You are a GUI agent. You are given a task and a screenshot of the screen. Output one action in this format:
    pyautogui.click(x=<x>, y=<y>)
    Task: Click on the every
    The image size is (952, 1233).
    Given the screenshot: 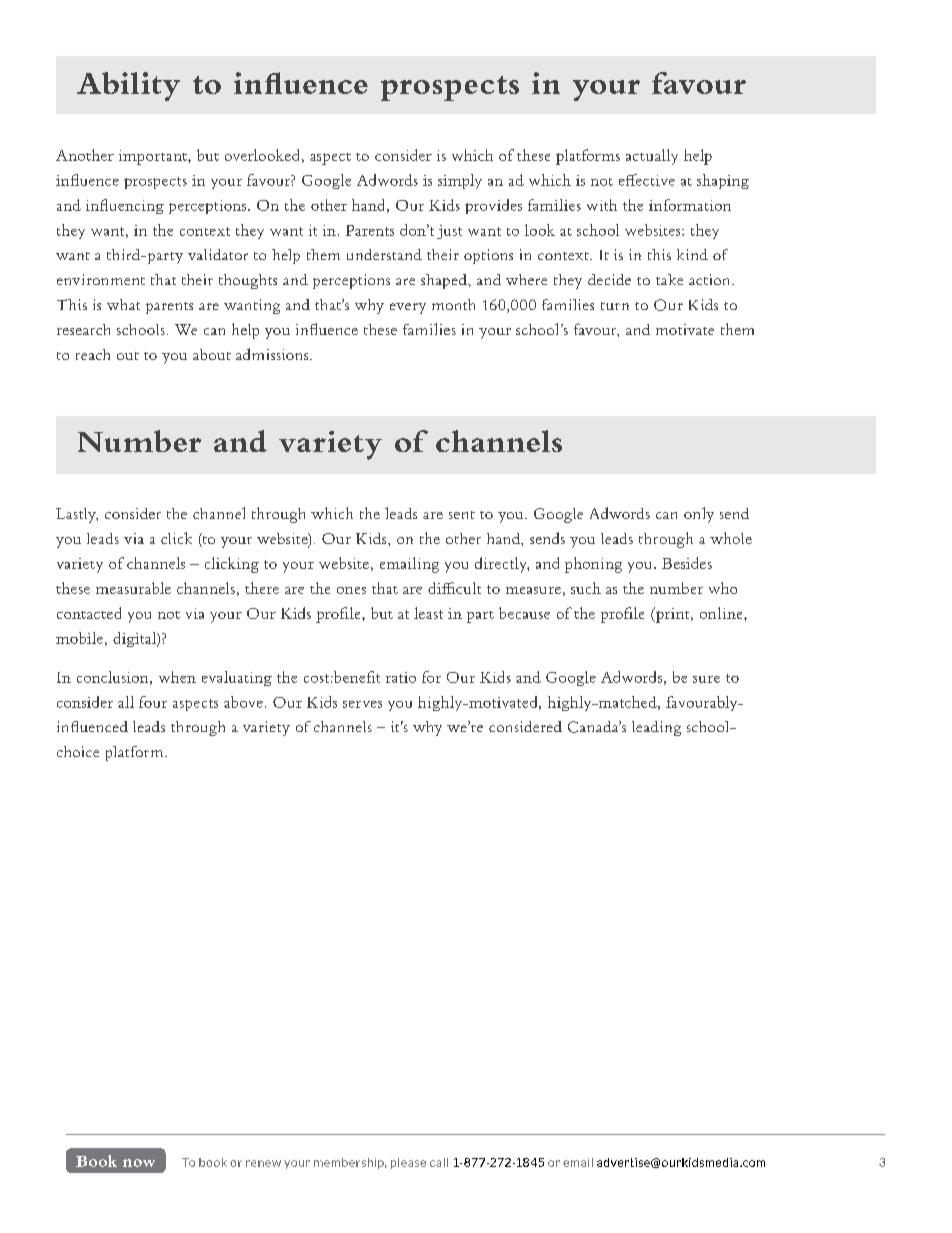 What is the action you would take?
    pyautogui.click(x=408, y=308)
